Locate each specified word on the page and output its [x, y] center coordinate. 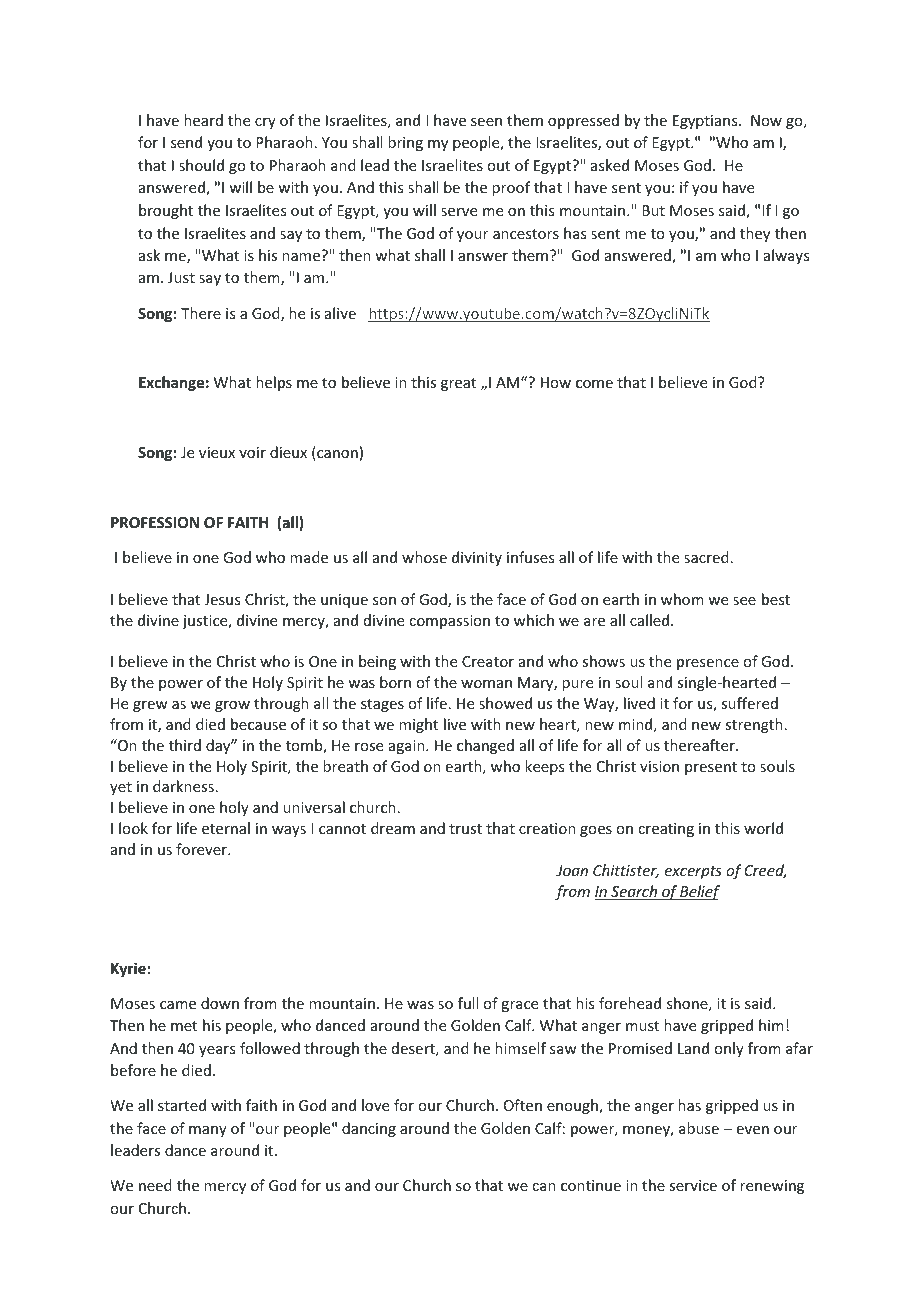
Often [523, 1105]
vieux [217, 452]
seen [486, 122]
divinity [477, 558]
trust [465, 829]
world [763, 828]
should [201, 165]
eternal [226, 828]
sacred [706, 557]
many [208, 1131]
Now [766, 120]
